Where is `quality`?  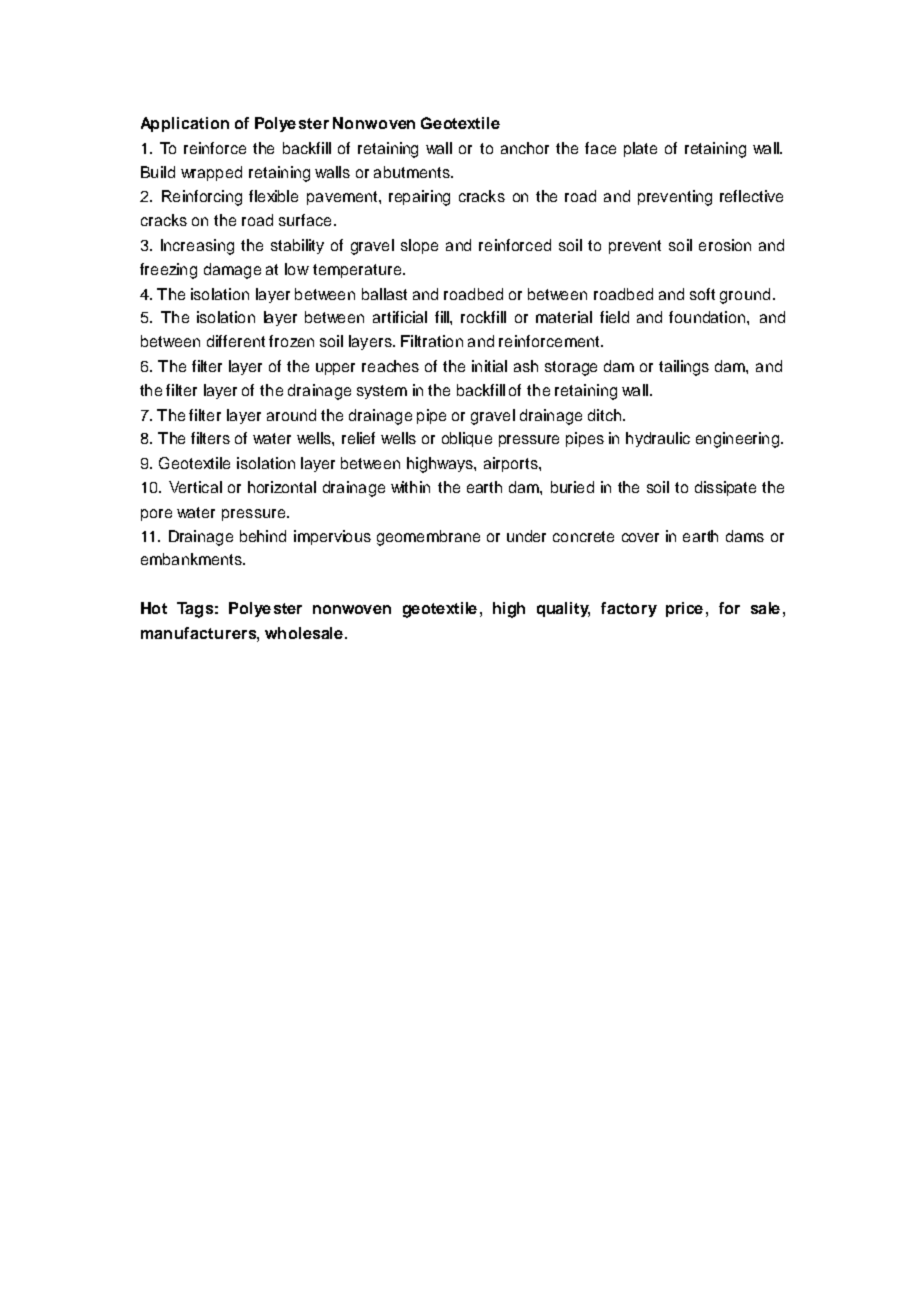 quality is located at coordinates (563, 609).
